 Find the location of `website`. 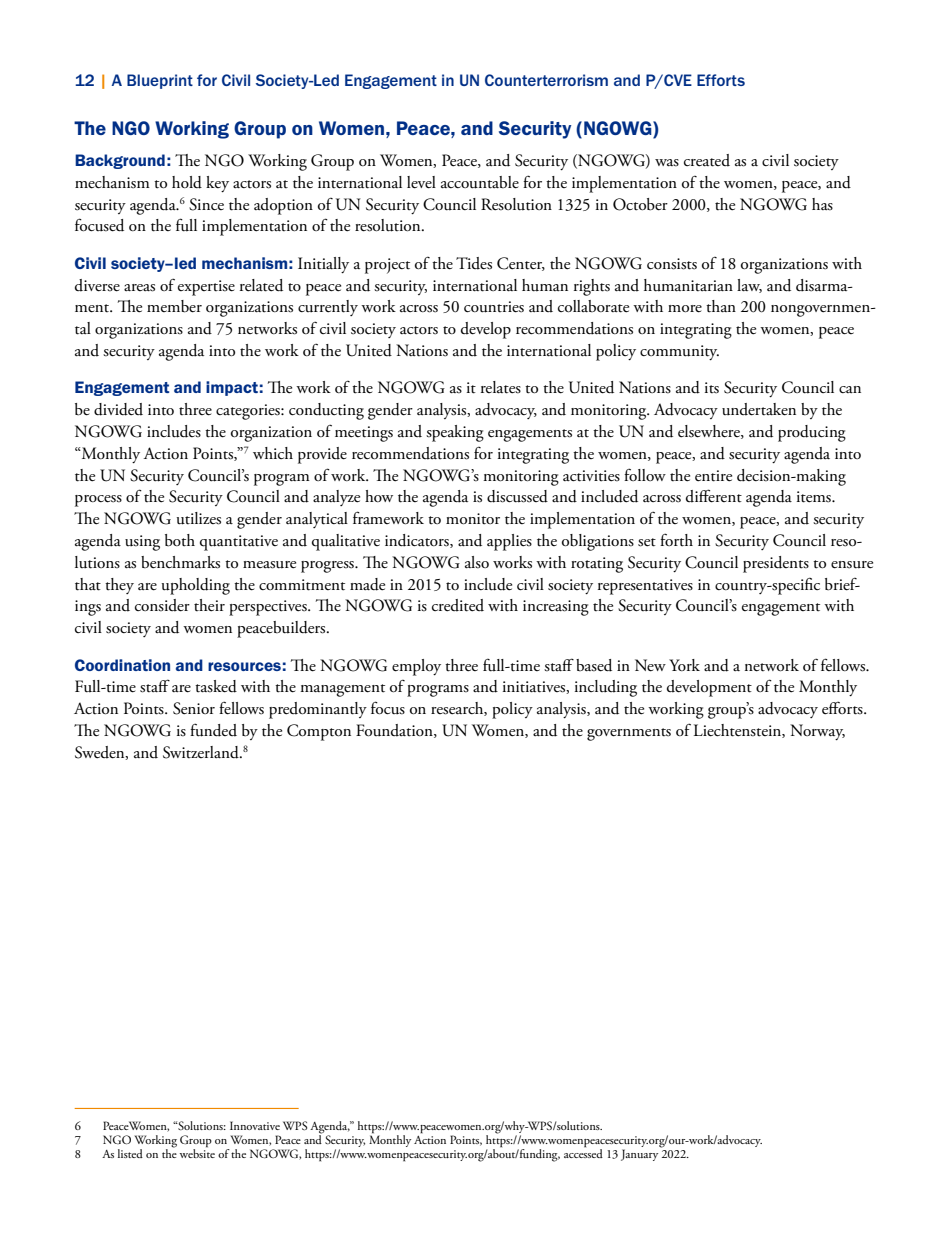

website is located at coordinates (197, 1152).
